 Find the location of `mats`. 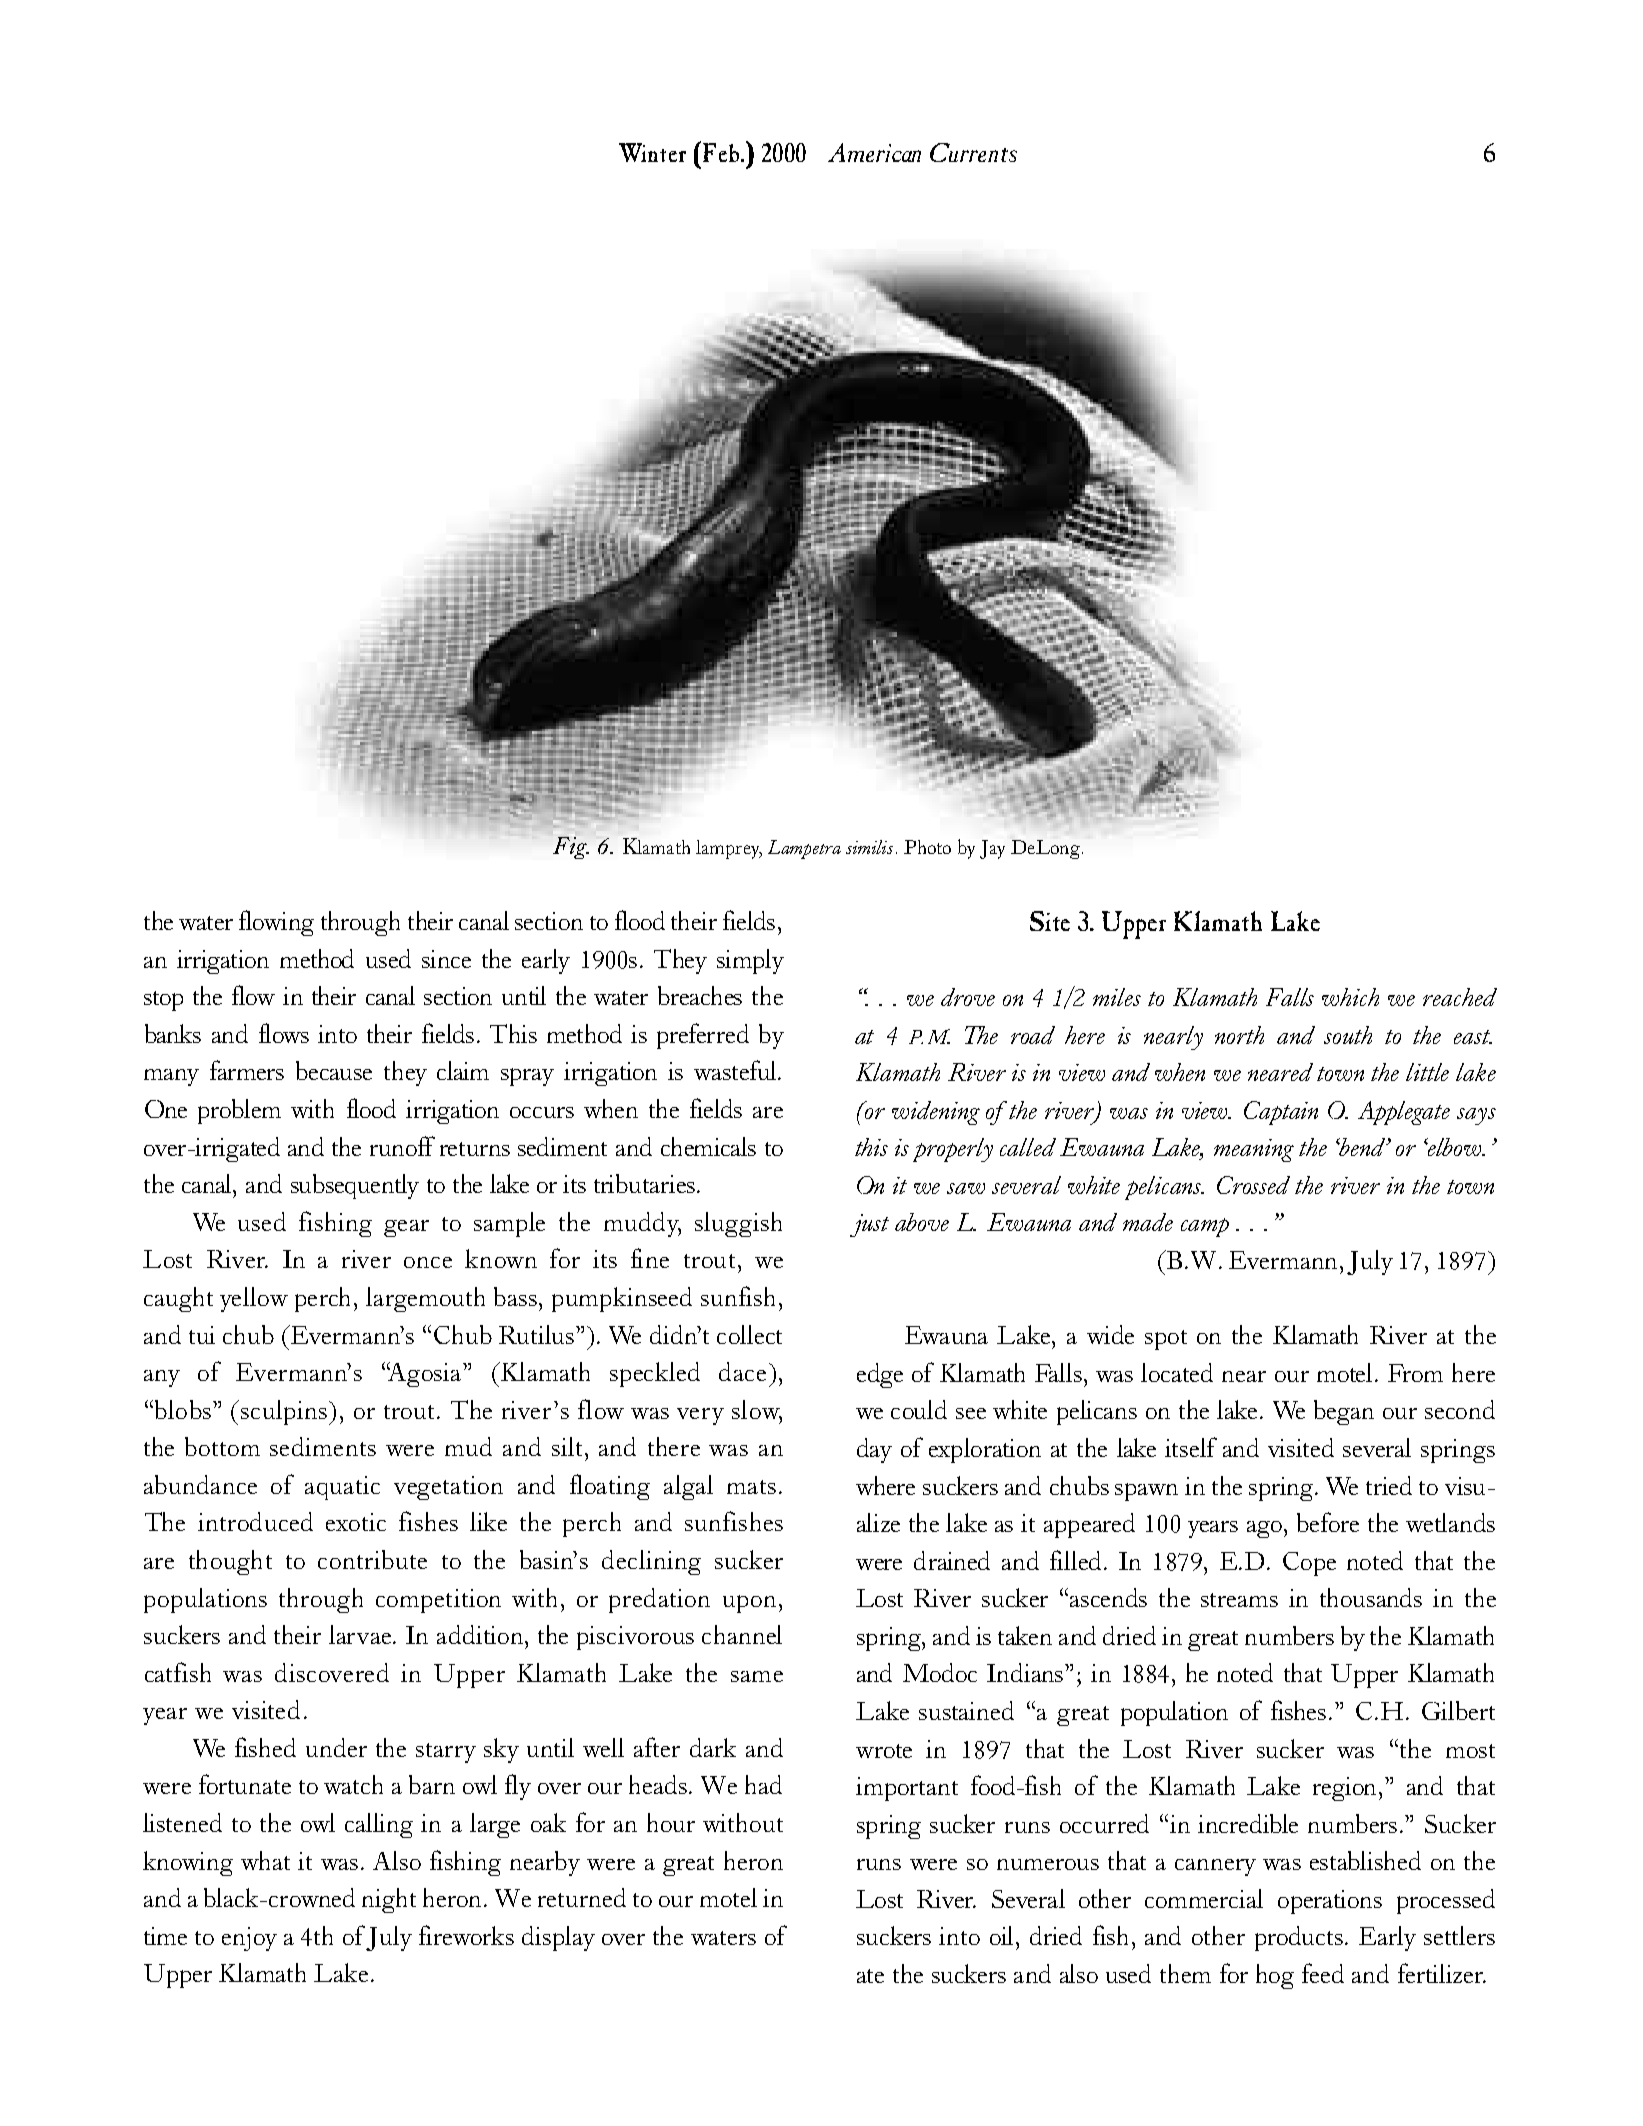

mats is located at coordinates (751, 1487).
